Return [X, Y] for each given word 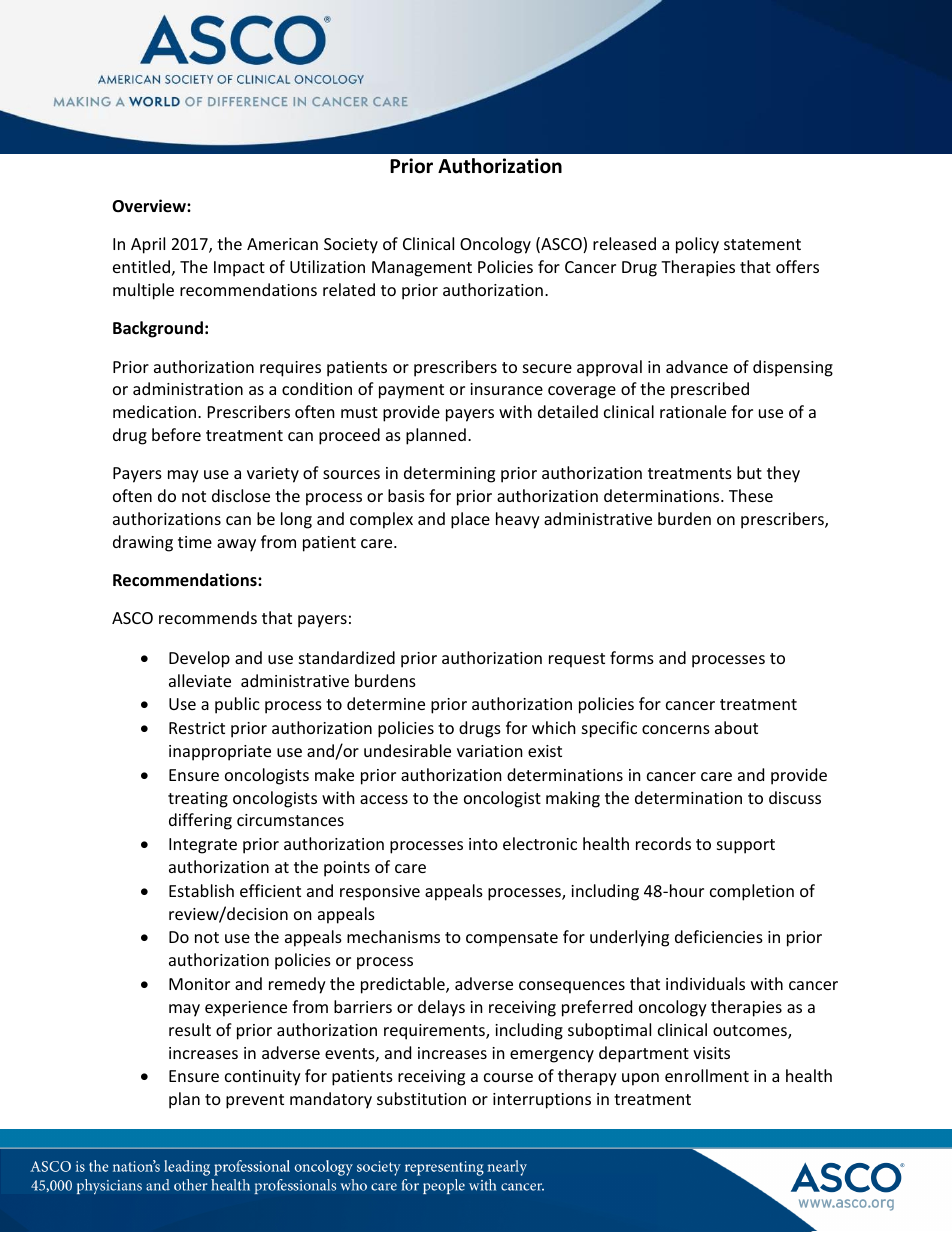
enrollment [707, 1075]
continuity [263, 1078]
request [577, 660]
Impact [239, 269]
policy [697, 245]
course [508, 1077]
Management [422, 269]
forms [632, 657]
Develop [199, 659]
